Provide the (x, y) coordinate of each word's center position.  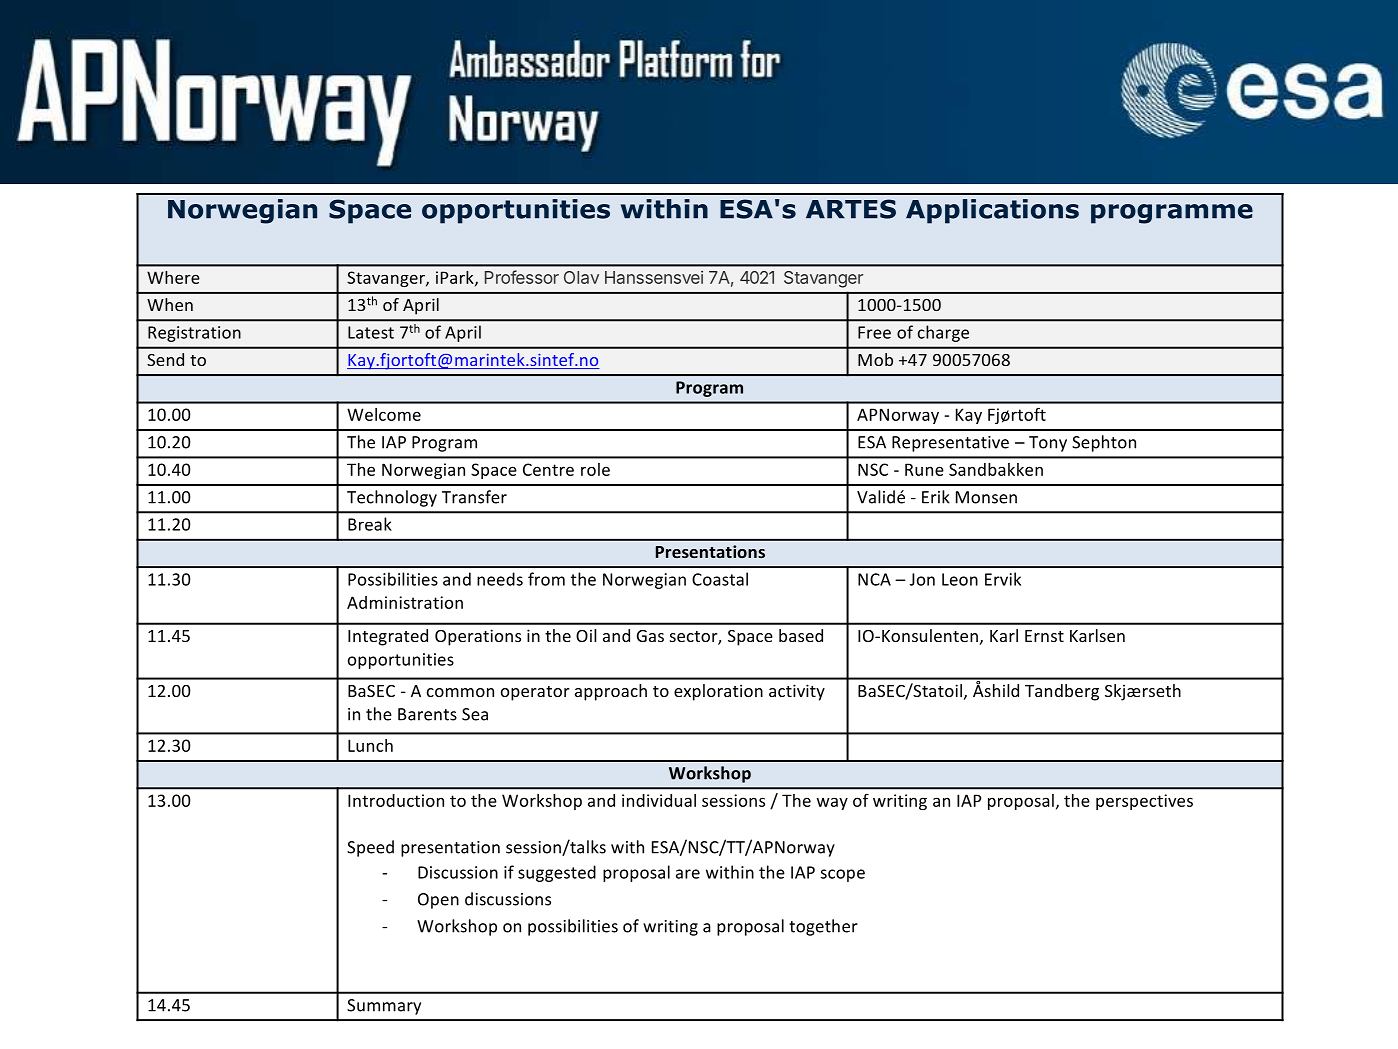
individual (659, 800)
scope (842, 875)
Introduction (396, 800)
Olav (581, 277)
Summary (384, 1007)
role (595, 469)
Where (173, 277)
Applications (992, 211)
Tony (1048, 444)
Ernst (1044, 636)
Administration (405, 602)
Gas (650, 636)
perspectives (1144, 802)
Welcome (384, 414)
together (823, 927)
